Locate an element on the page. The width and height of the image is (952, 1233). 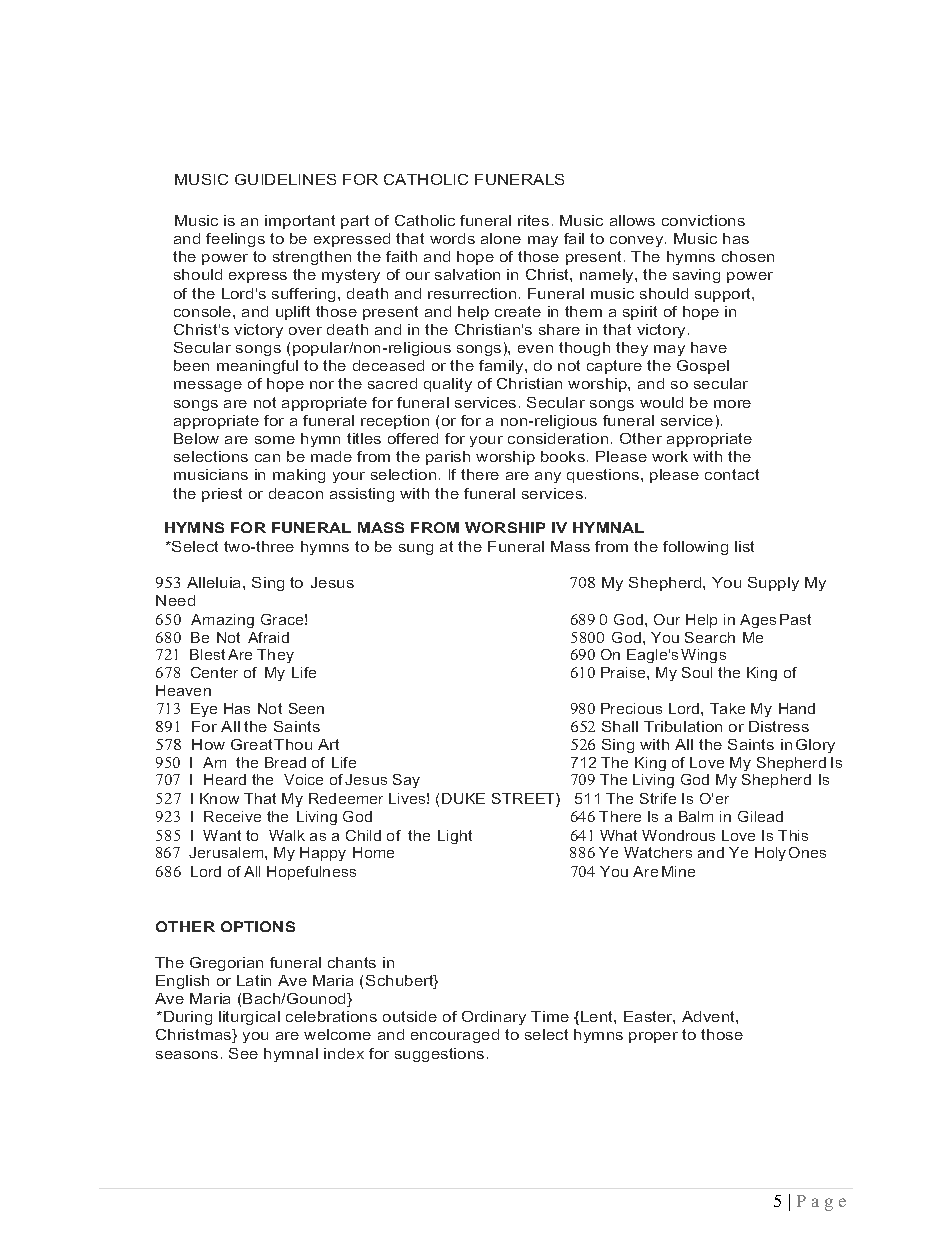
seasons is located at coordinates (187, 1055).
